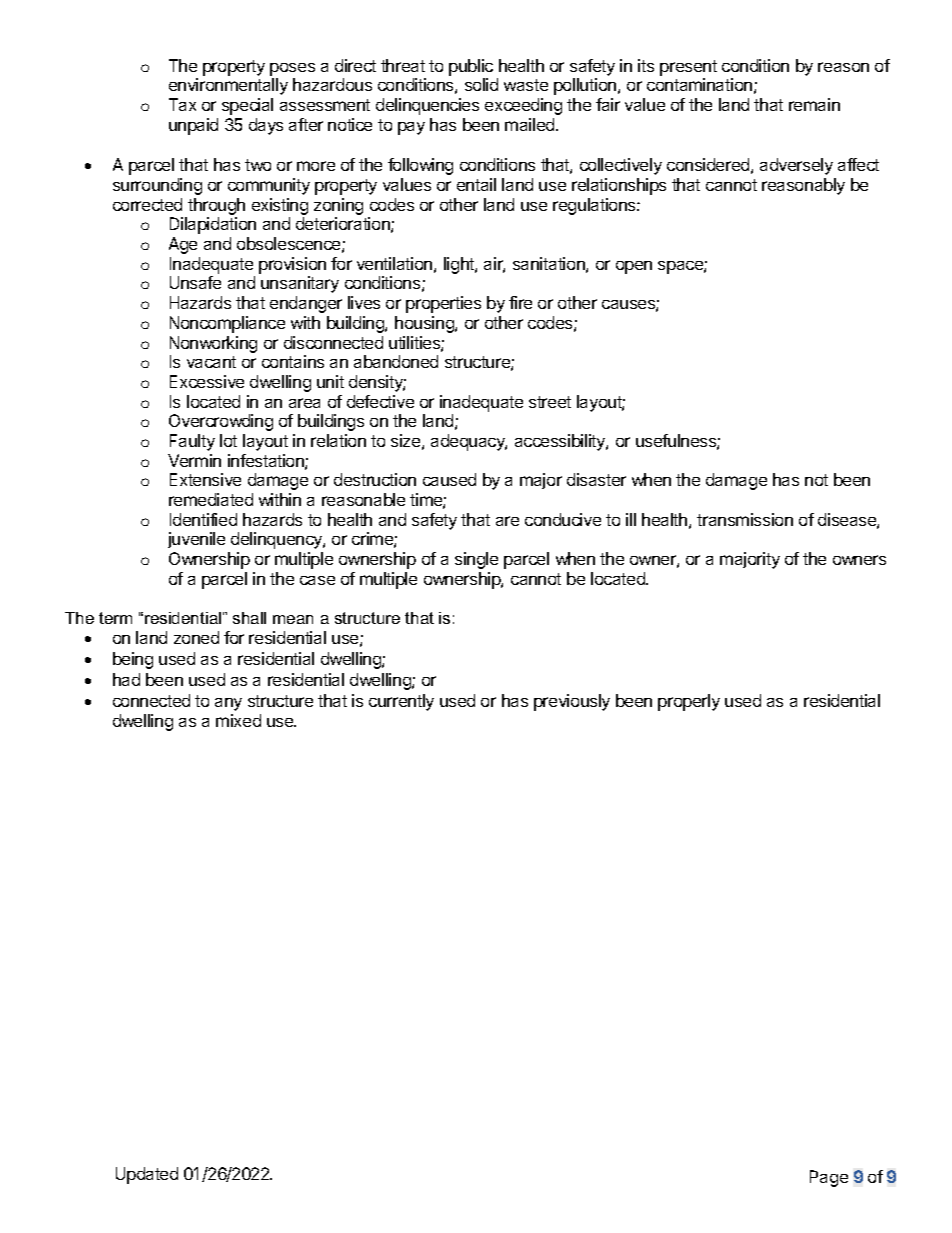 Image resolution: width=952 pixels, height=1233 pixels. I want to click on vacant, so click(211, 362).
